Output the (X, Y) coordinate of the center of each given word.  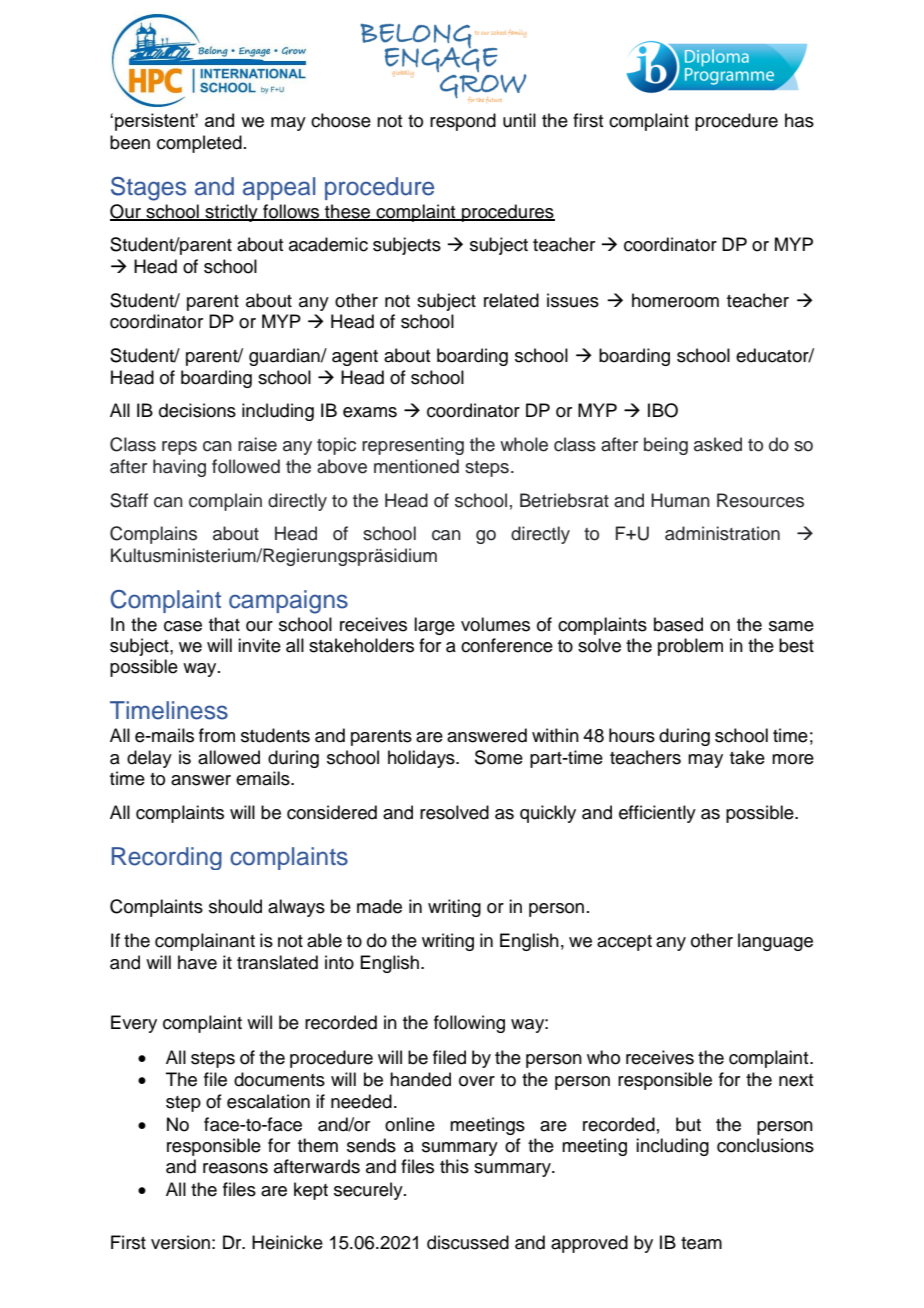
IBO (663, 410)
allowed (229, 757)
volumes (495, 624)
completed (199, 144)
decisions (197, 410)
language (775, 942)
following (469, 1024)
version (180, 1242)
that (224, 624)
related (511, 300)
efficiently (657, 814)
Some (499, 757)
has (799, 120)
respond (463, 122)
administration (722, 533)
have (197, 962)
